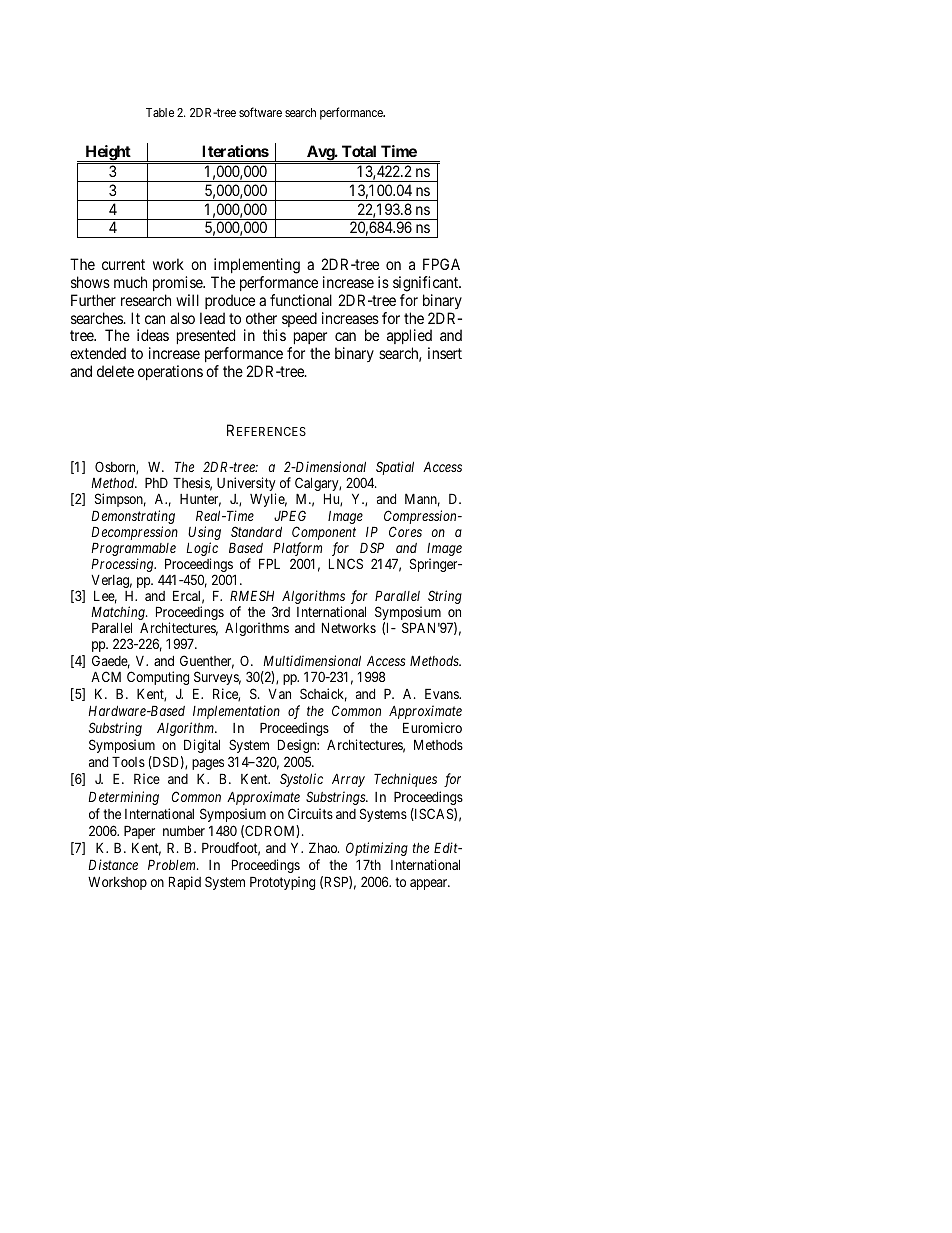 The height and width of the page is (1233, 952). I want to click on Total, so click(359, 151).
